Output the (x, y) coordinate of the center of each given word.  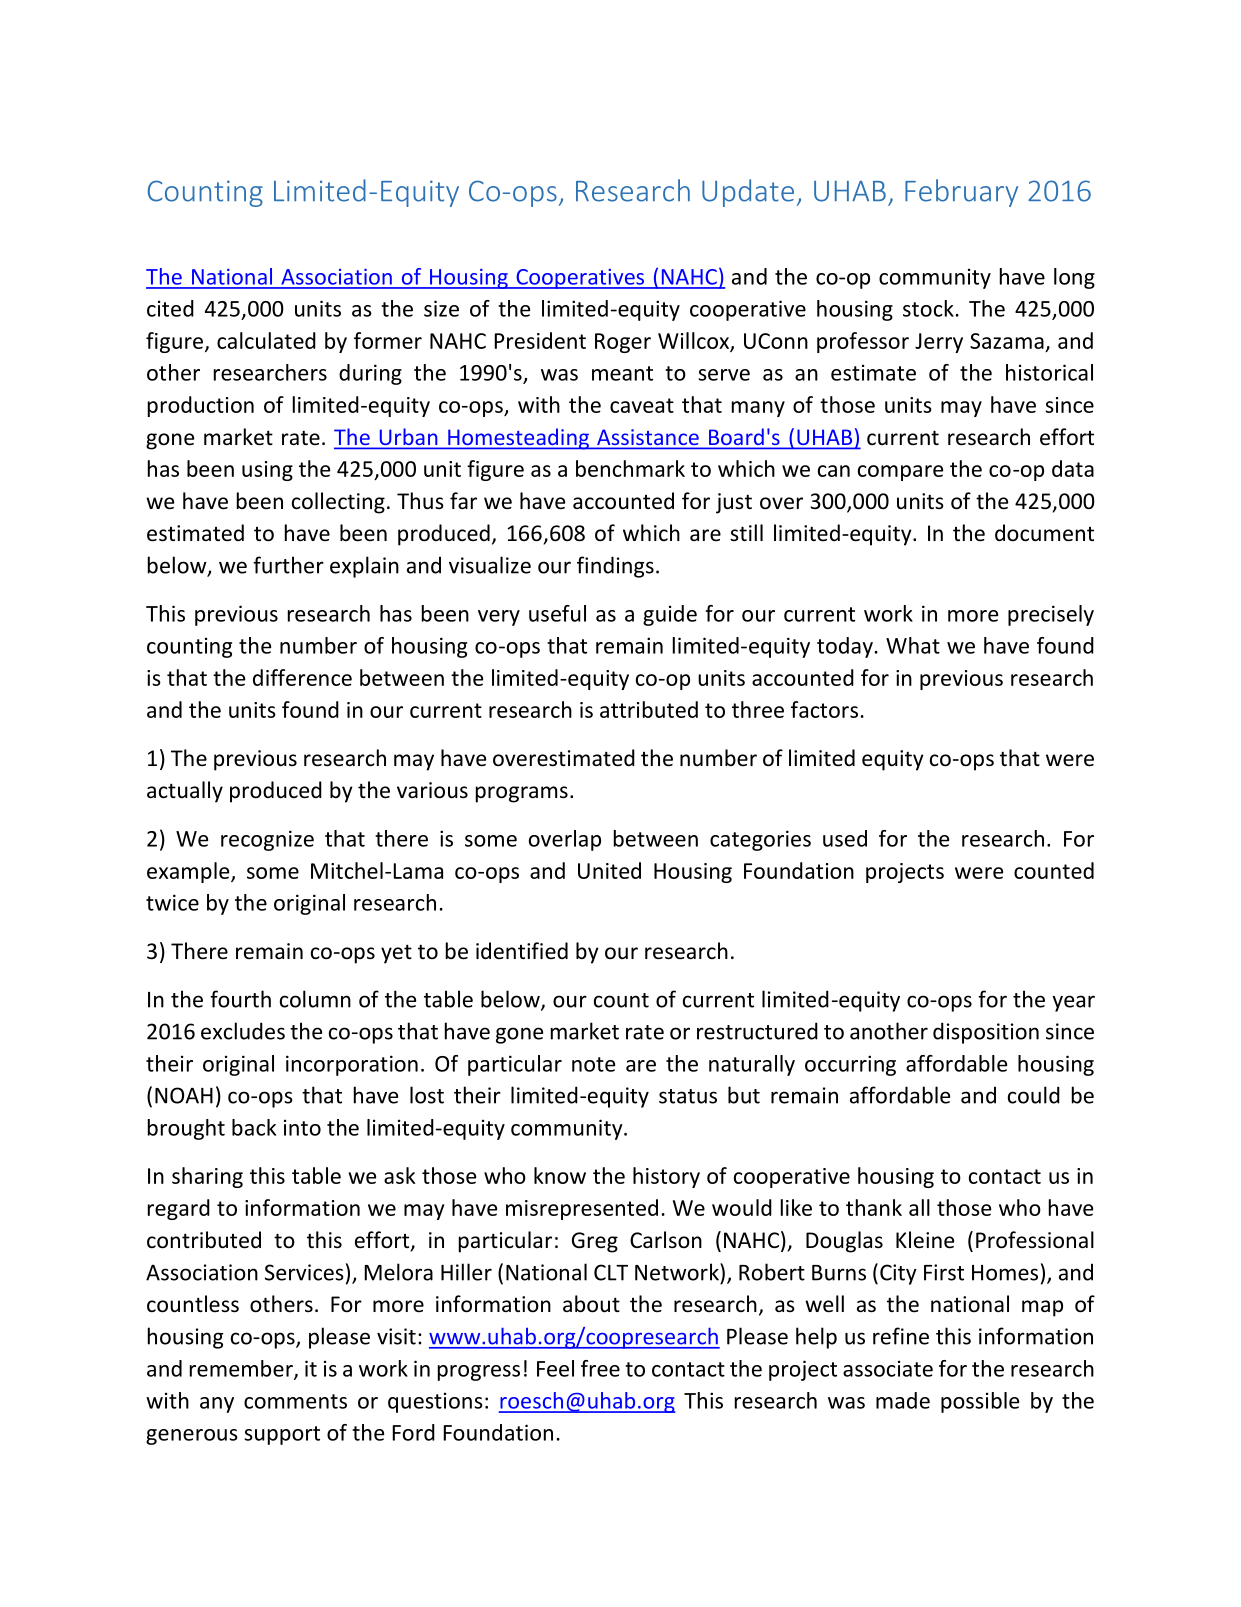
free (600, 1368)
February (961, 193)
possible (980, 1402)
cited (170, 308)
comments (295, 1401)
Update (748, 193)
